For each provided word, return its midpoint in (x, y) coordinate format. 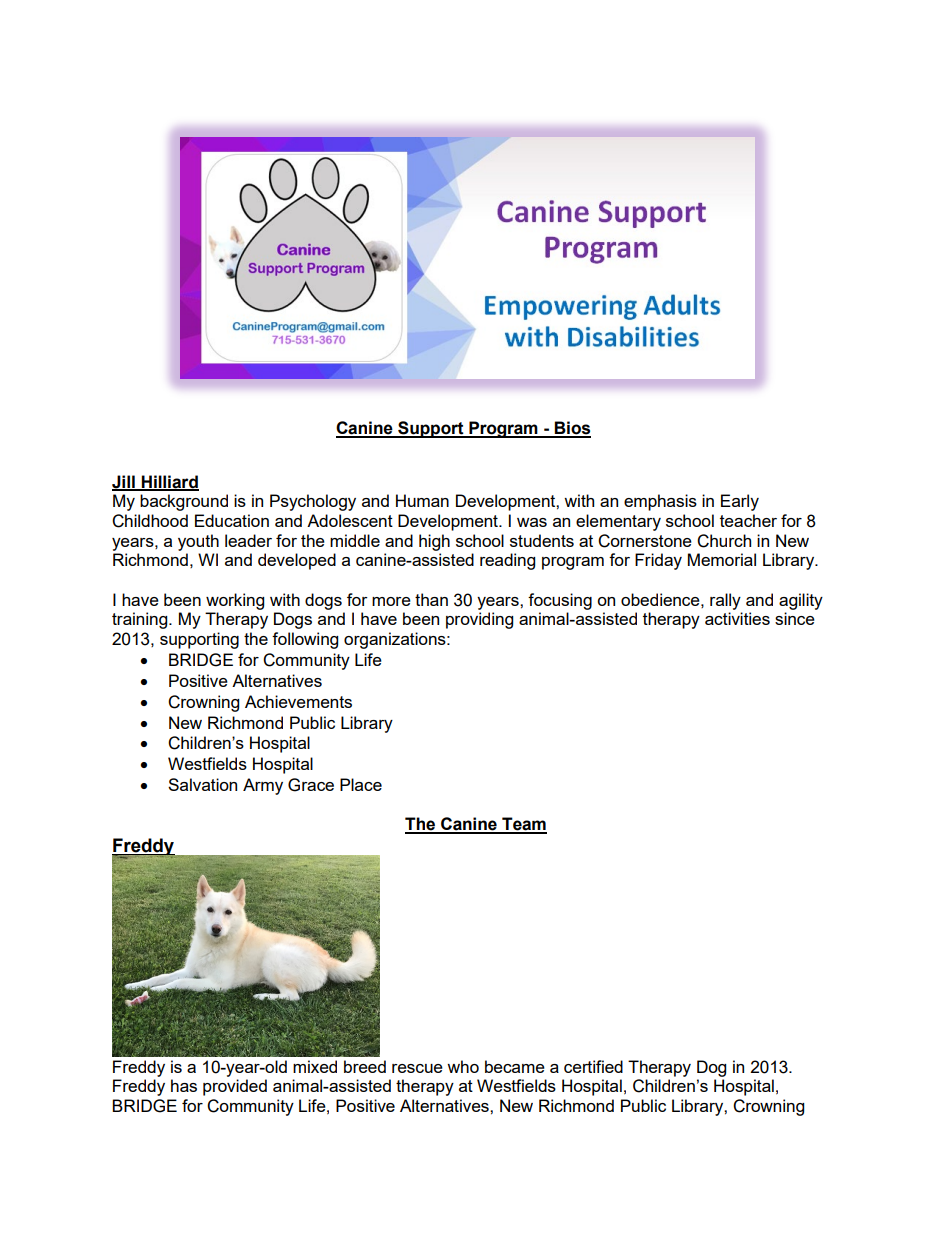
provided (235, 1087)
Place (361, 784)
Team (523, 825)
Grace (311, 785)
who (463, 1066)
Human (422, 500)
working (235, 601)
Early (740, 502)
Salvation (202, 784)
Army (263, 786)
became (515, 1066)
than (431, 599)
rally (725, 601)
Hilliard (169, 482)
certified (593, 1066)
